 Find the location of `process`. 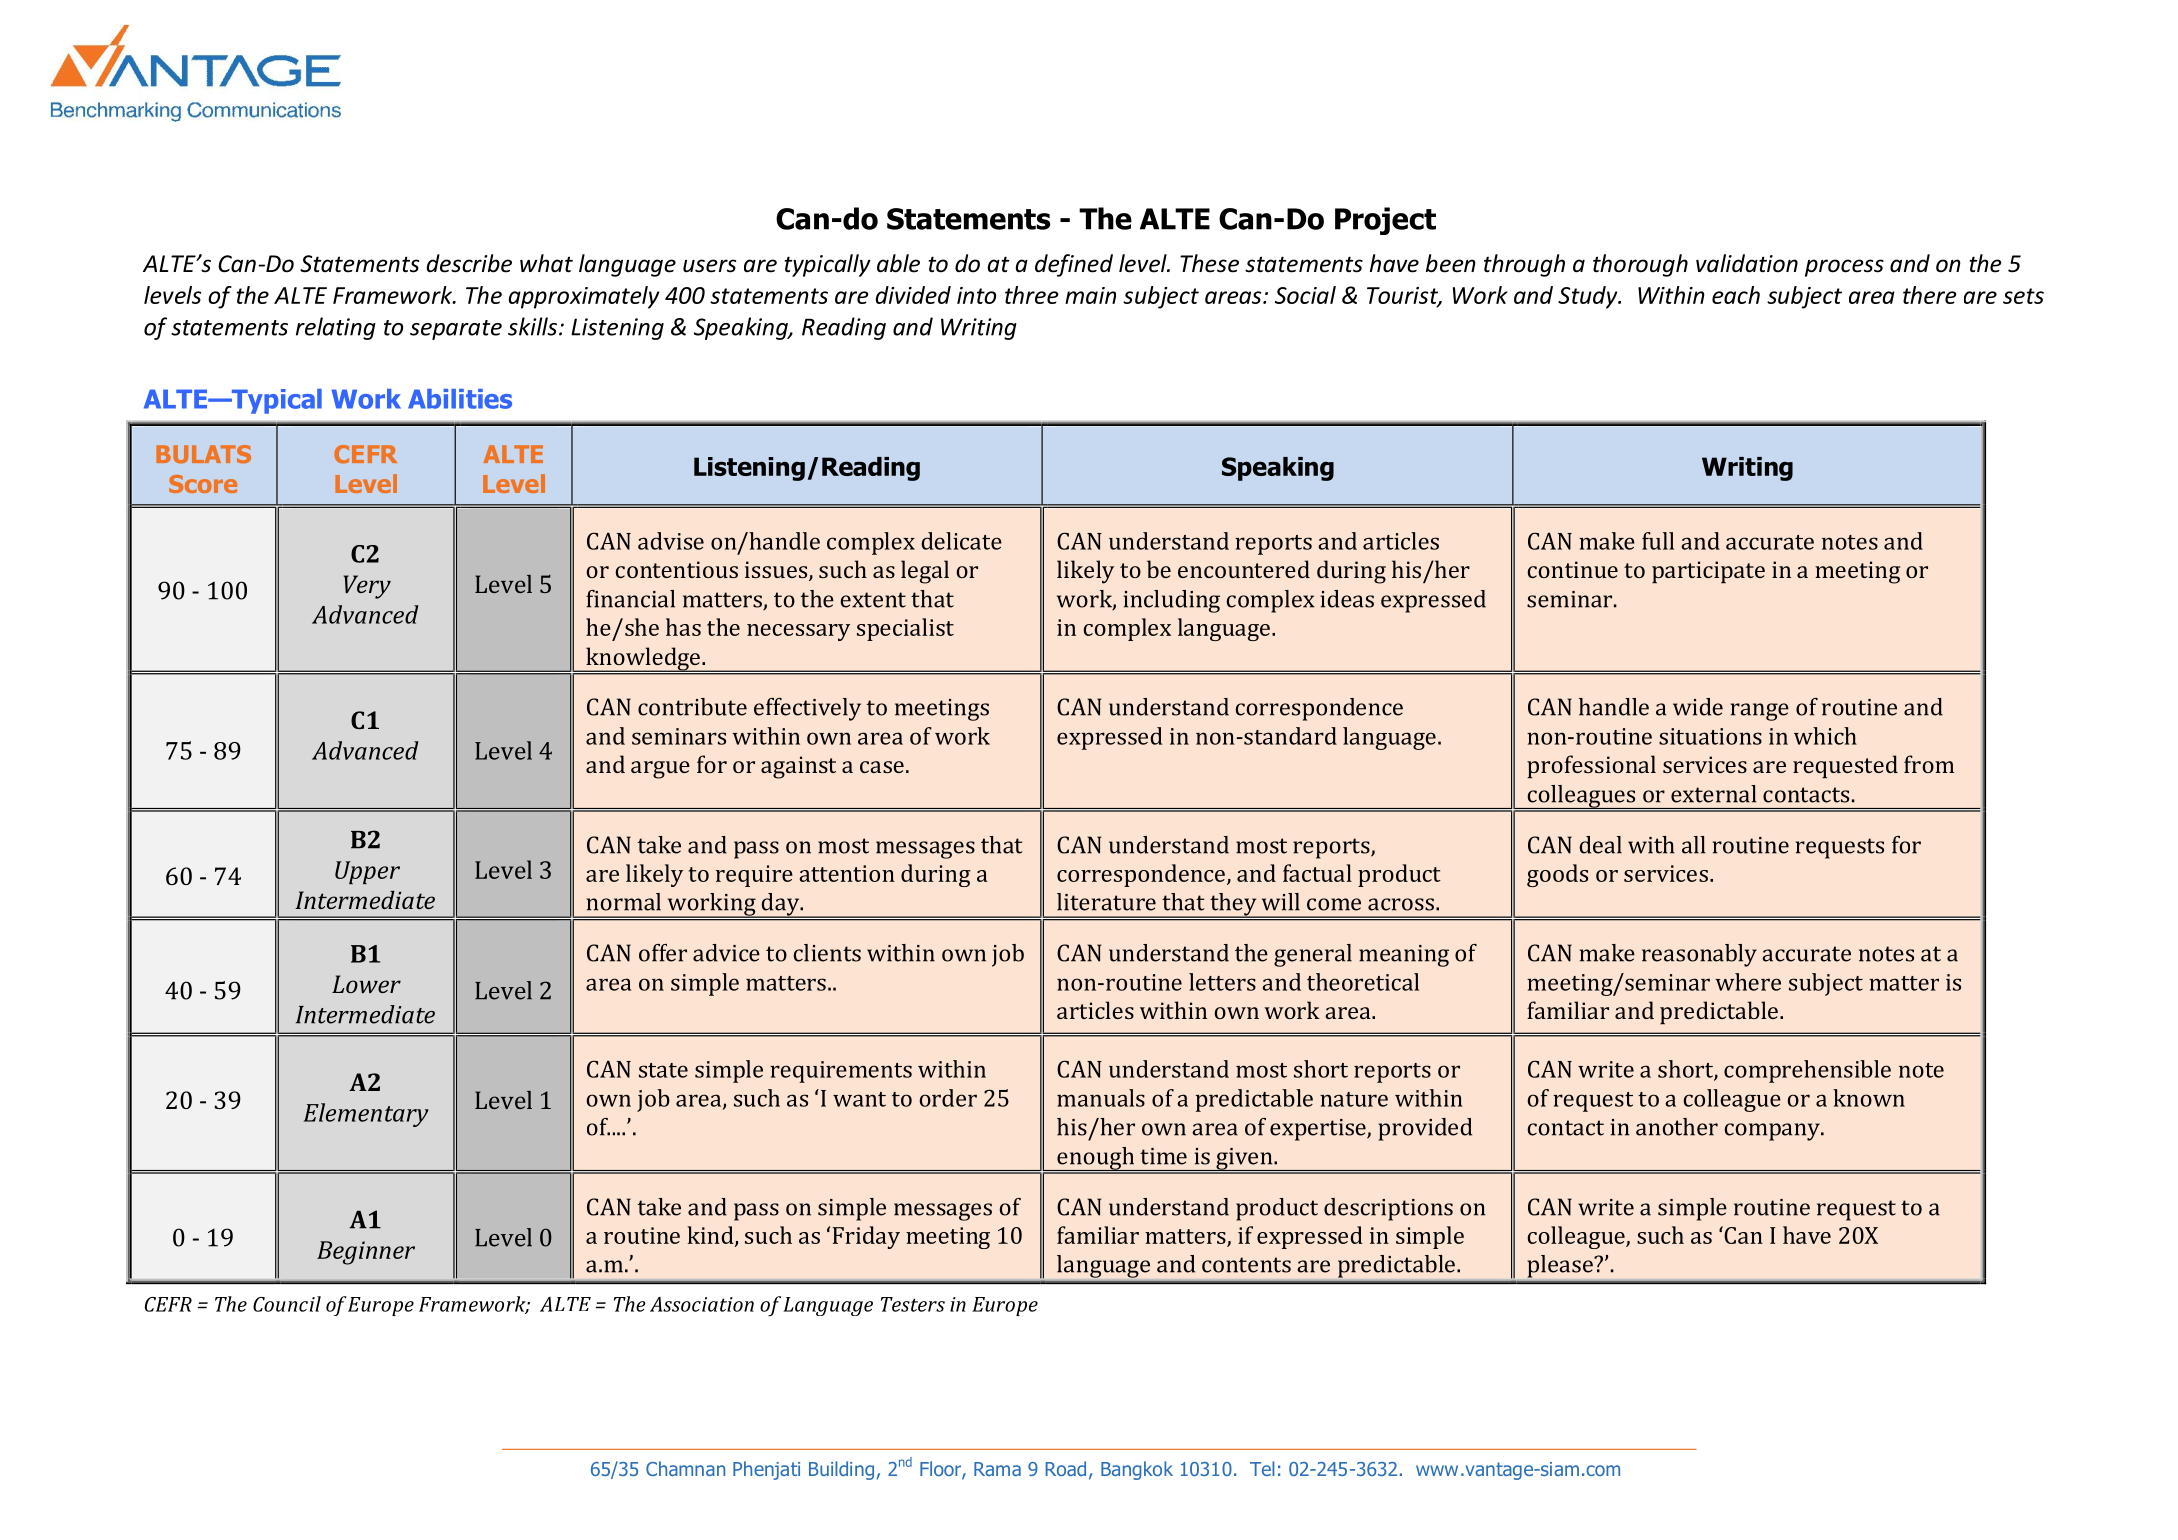

process is located at coordinates (1844, 268).
